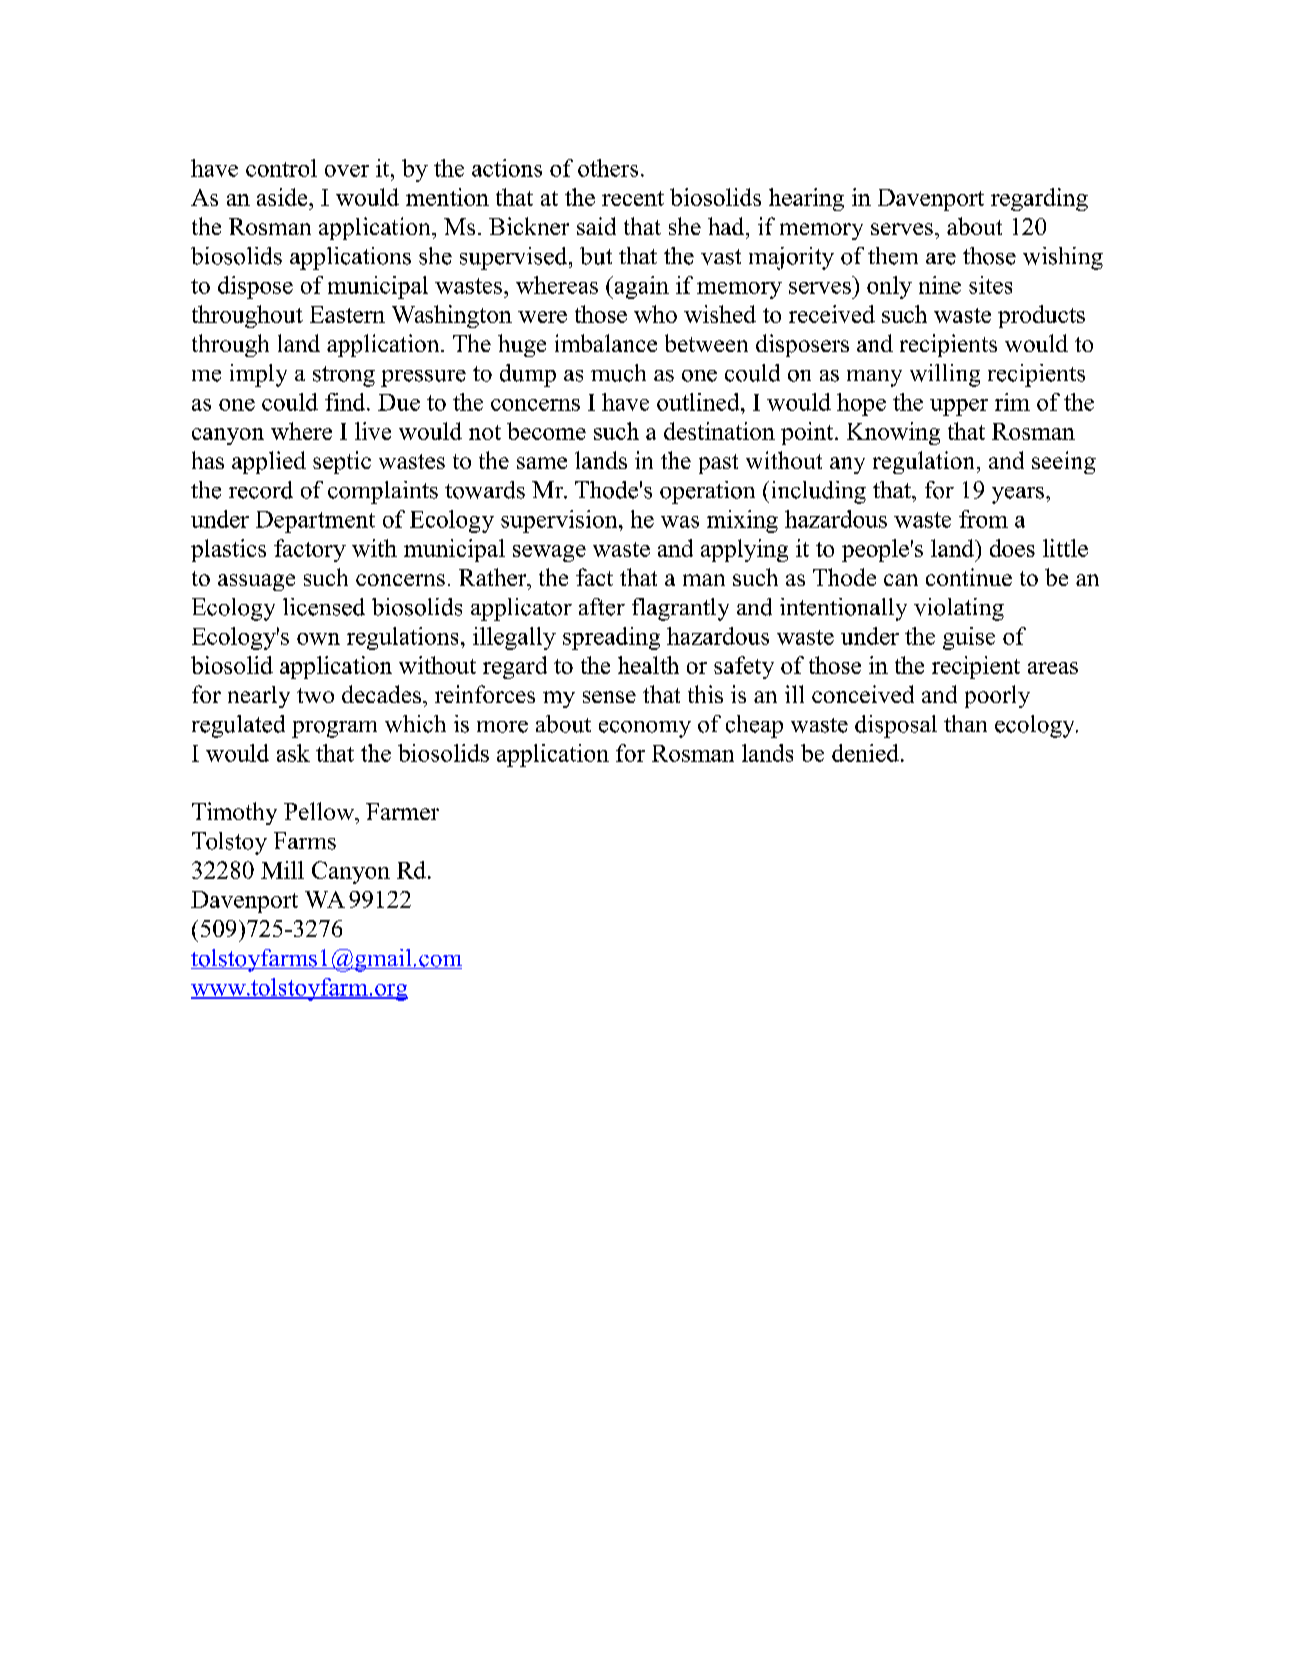  I want to click on supervision, so click(560, 521).
